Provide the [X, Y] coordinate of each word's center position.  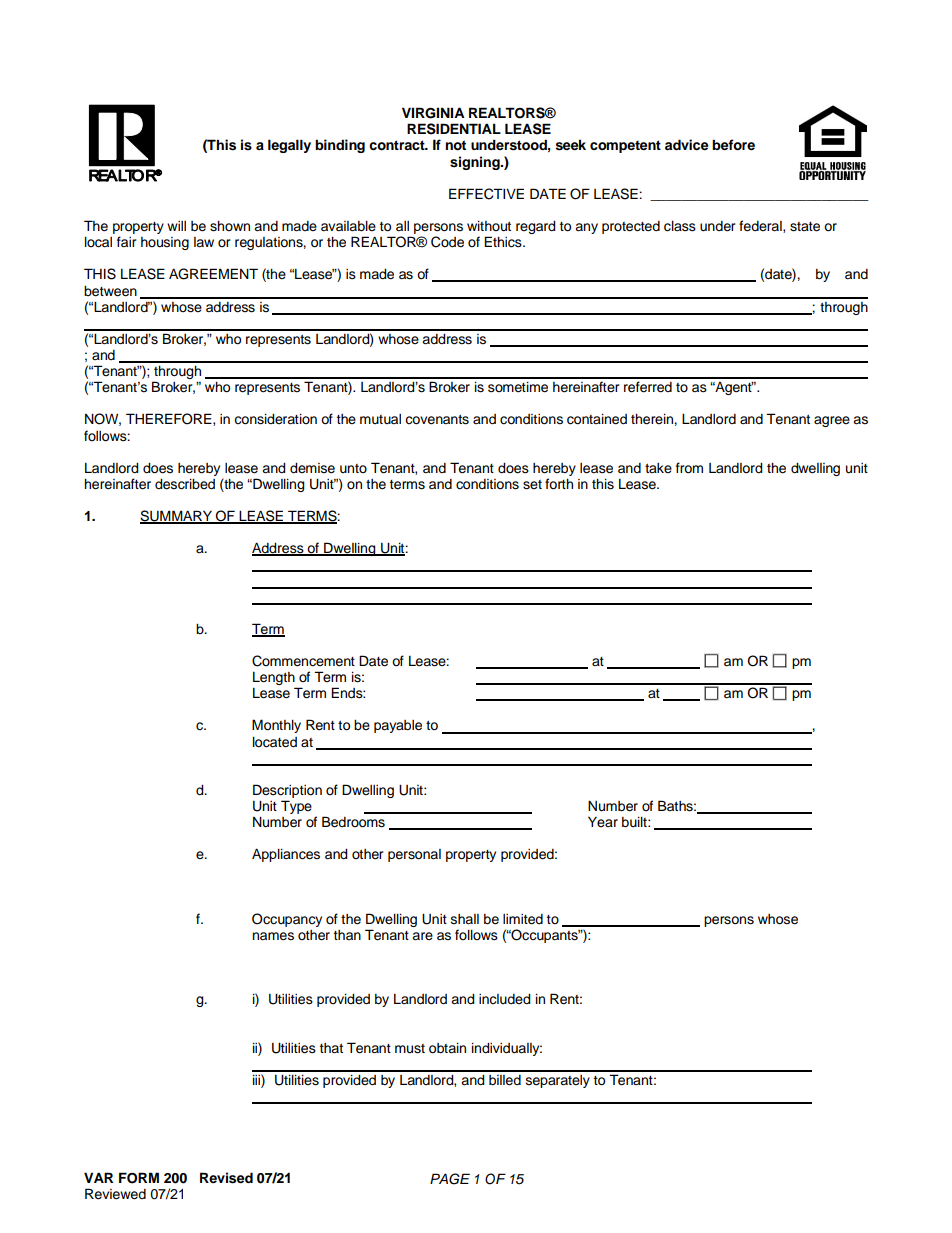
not [455, 145]
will [176, 226]
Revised [226, 1178]
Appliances [286, 855]
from [689, 468]
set [532, 485]
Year [603, 821]
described [185, 484]
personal [414, 855]
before [733, 145]
